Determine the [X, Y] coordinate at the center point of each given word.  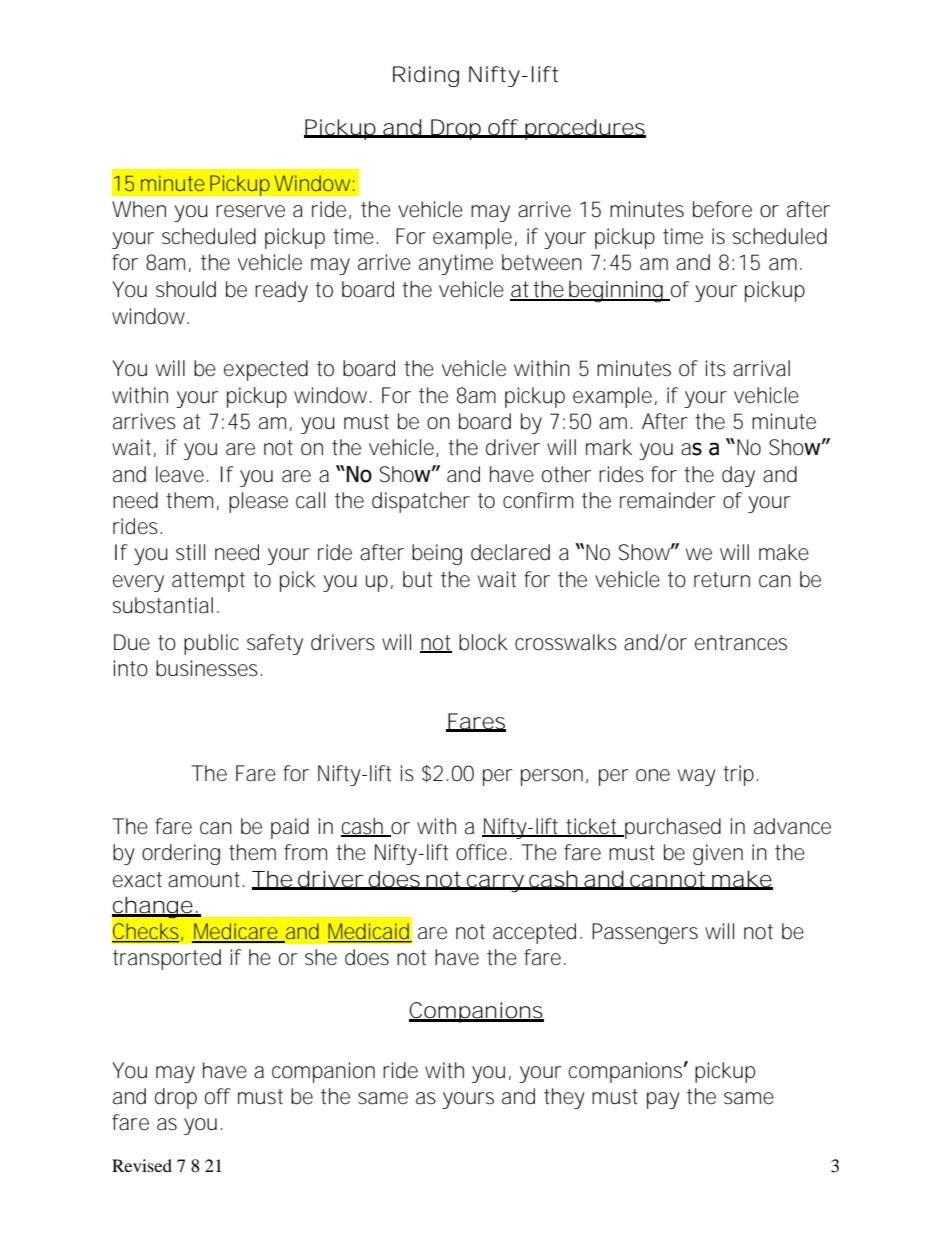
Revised [142, 1165]
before [722, 209]
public [211, 644]
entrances [741, 643]
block [483, 642]
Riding [426, 76]
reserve [250, 211]
